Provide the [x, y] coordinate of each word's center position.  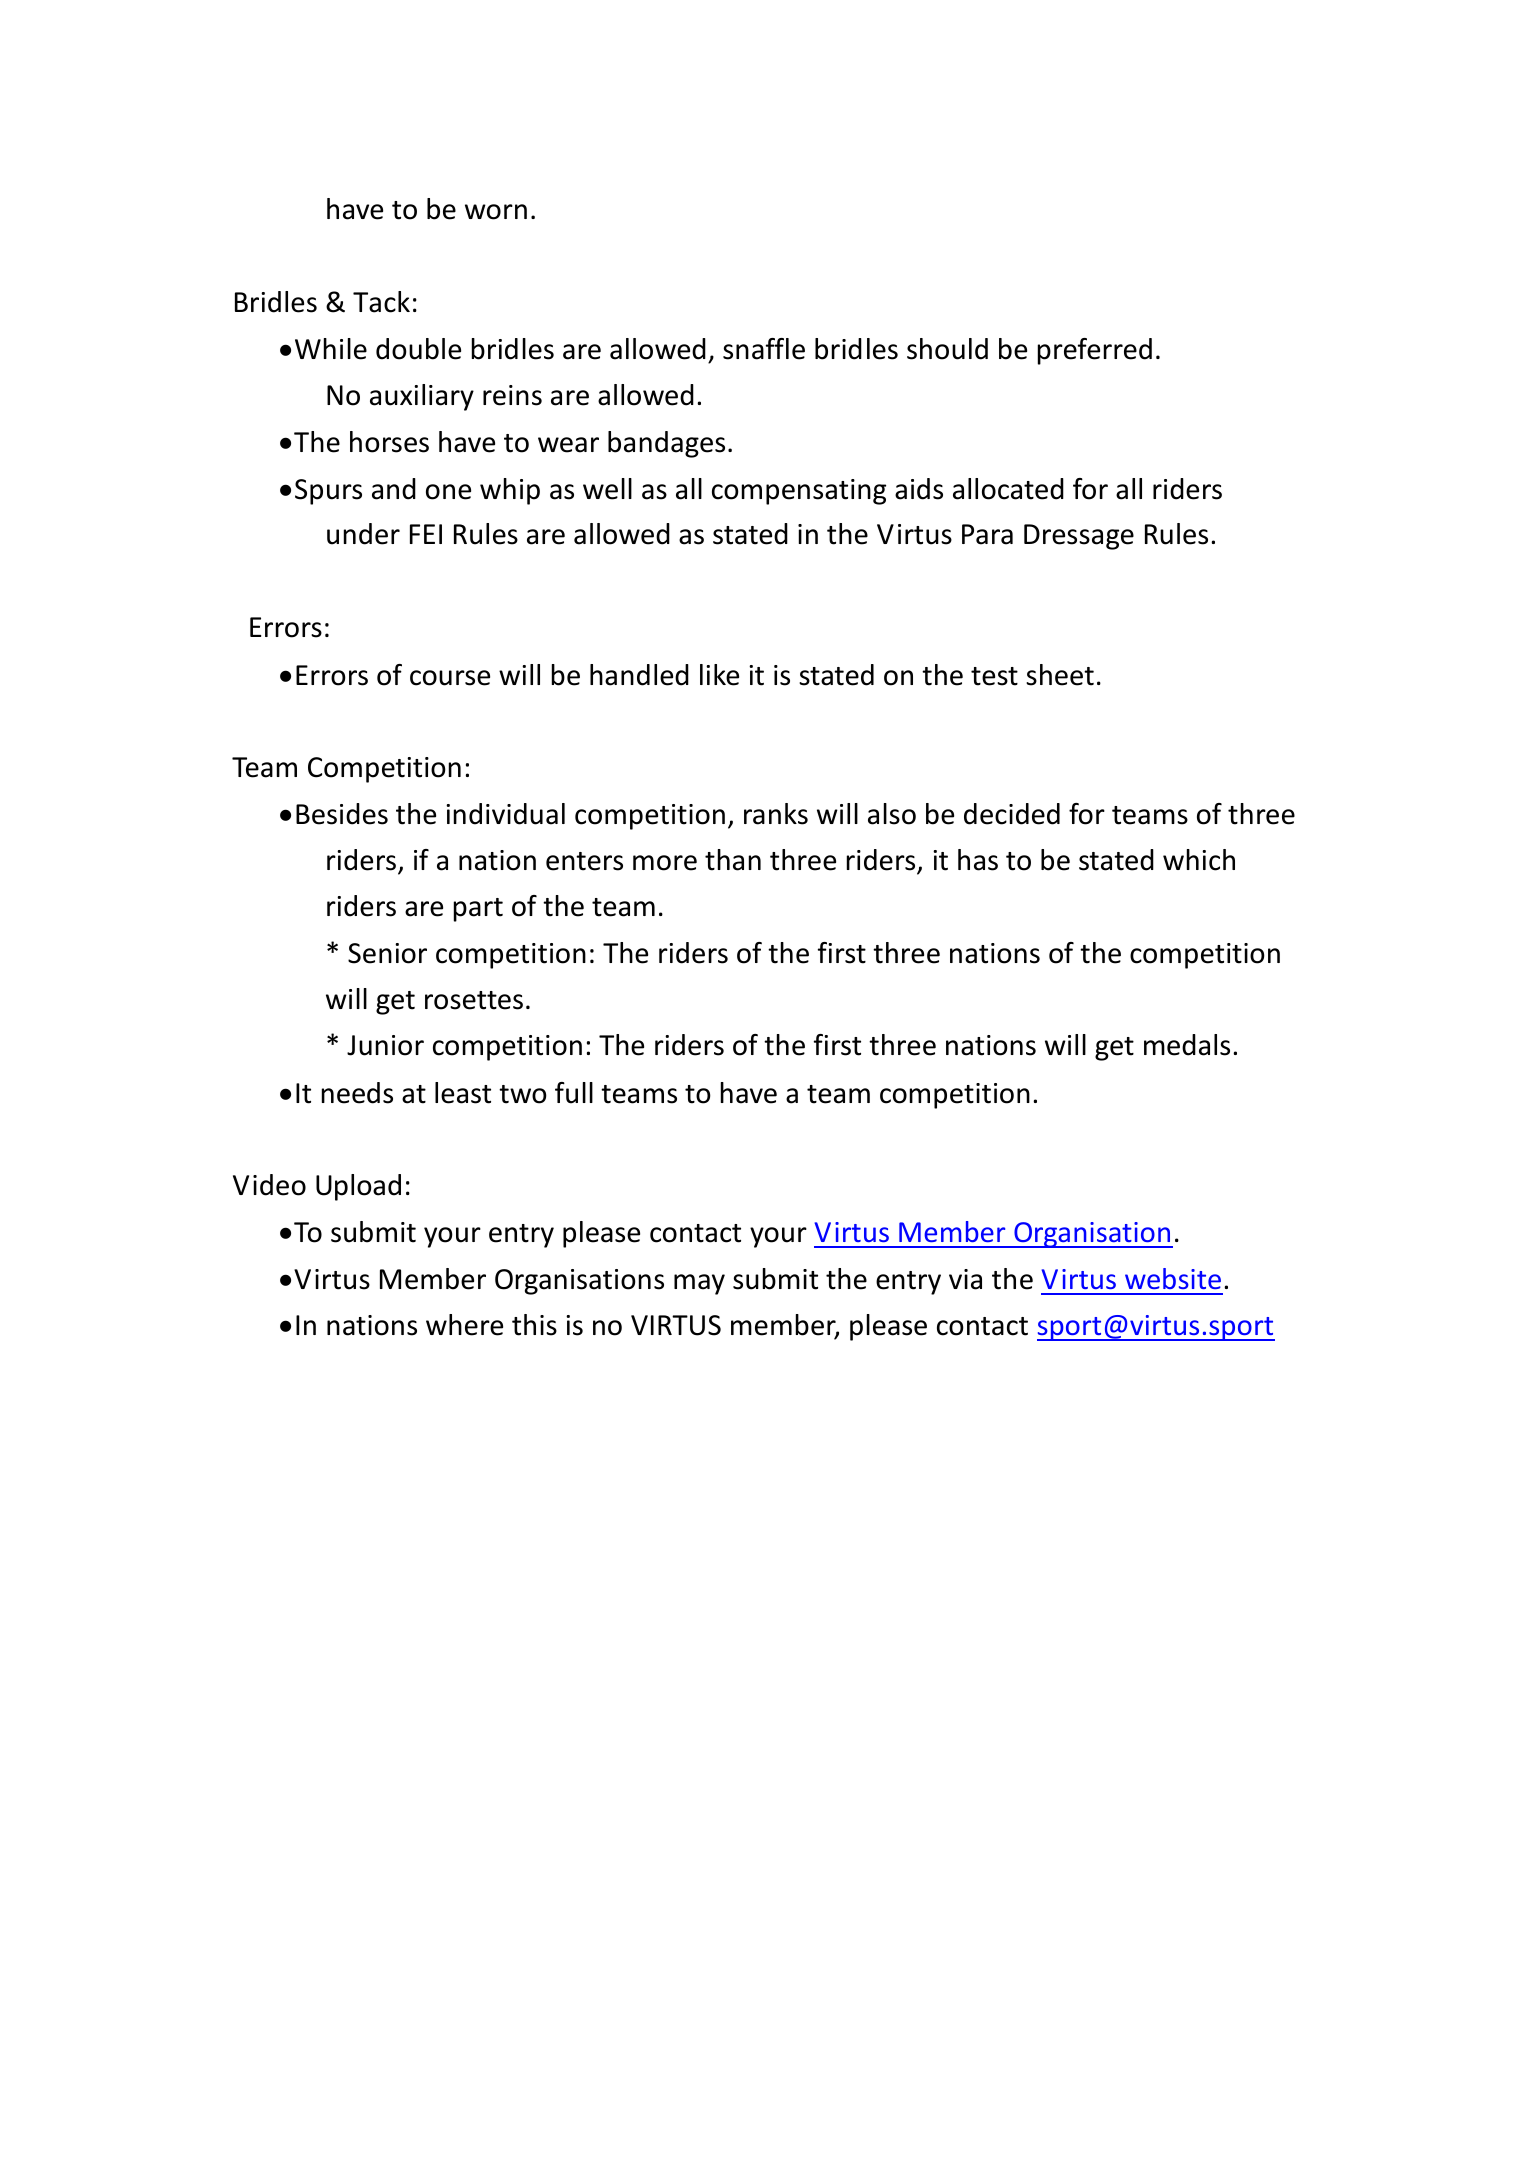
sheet [1060, 675]
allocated [1008, 489]
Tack [381, 302]
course [450, 678]
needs [357, 1093]
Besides [342, 814]
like [719, 675]
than [733, 860]
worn [496, 212]
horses [389, 442]
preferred [1095, 351]
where [464, 1325]
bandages [666, 444]
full [574, 1093]
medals [1187, 1045]
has [978, 860]
